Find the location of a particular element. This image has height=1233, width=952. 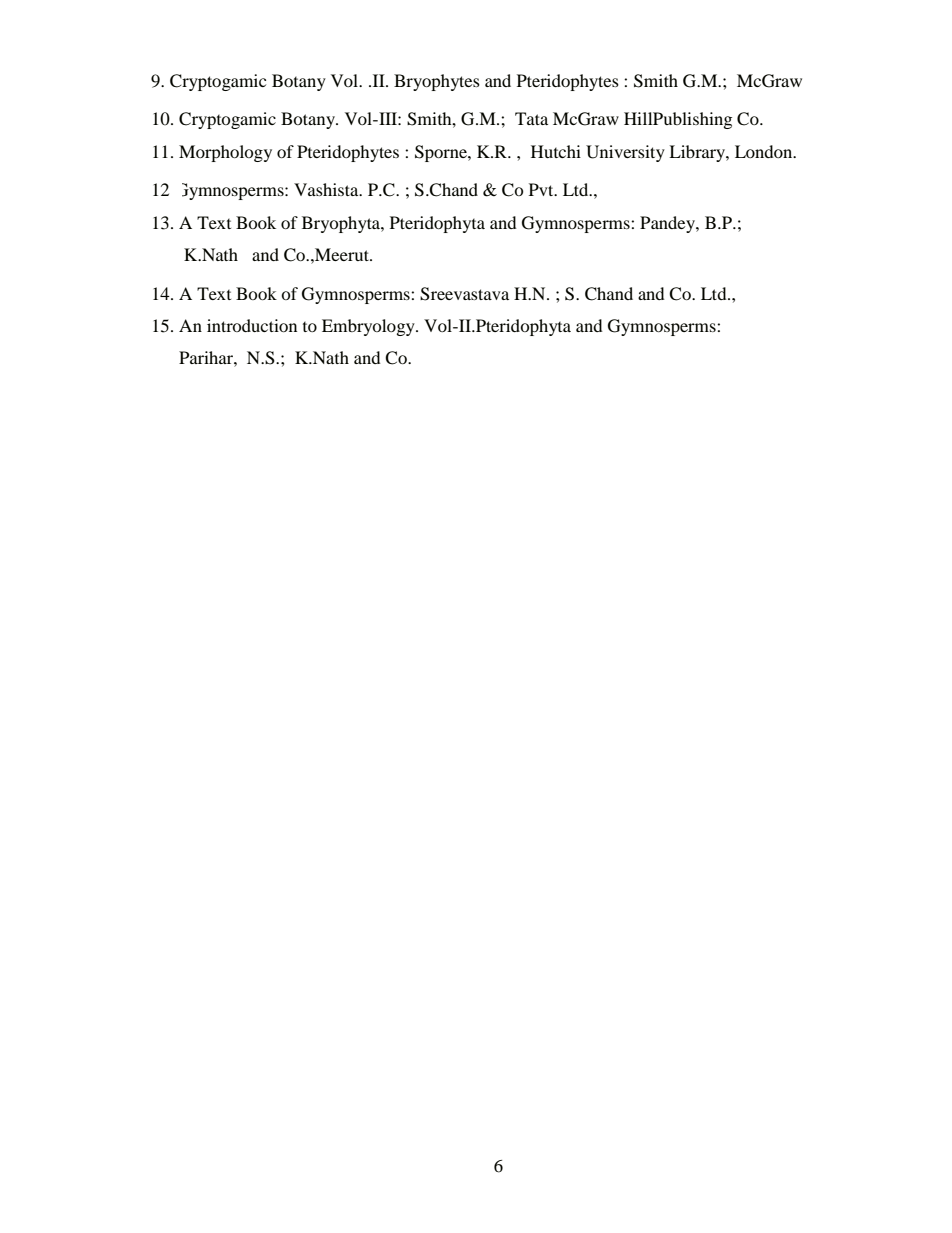

Morphology is located at coordinates (225, 153).
